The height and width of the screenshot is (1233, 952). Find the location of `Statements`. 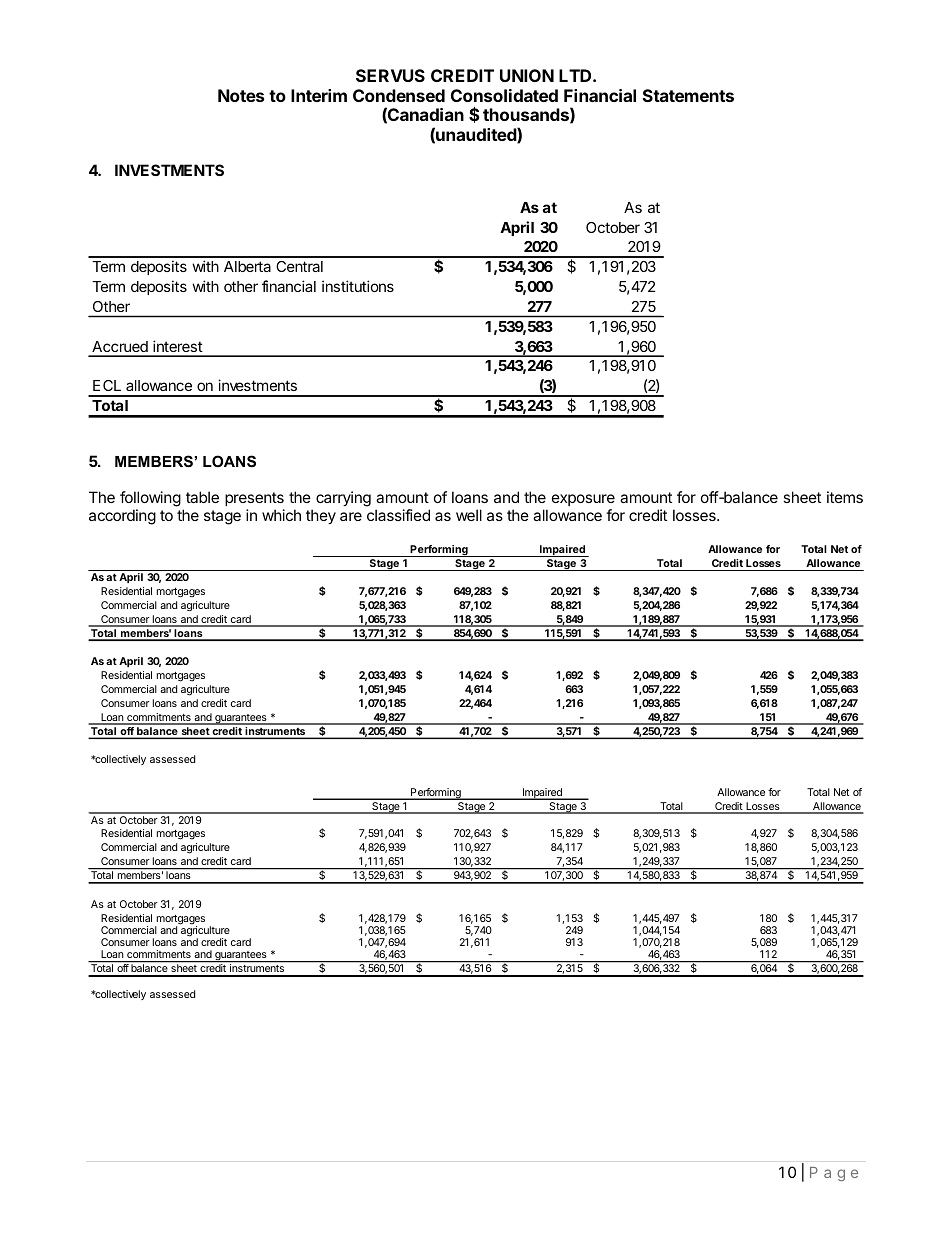

Statements is located at coordinates (688, 95).
